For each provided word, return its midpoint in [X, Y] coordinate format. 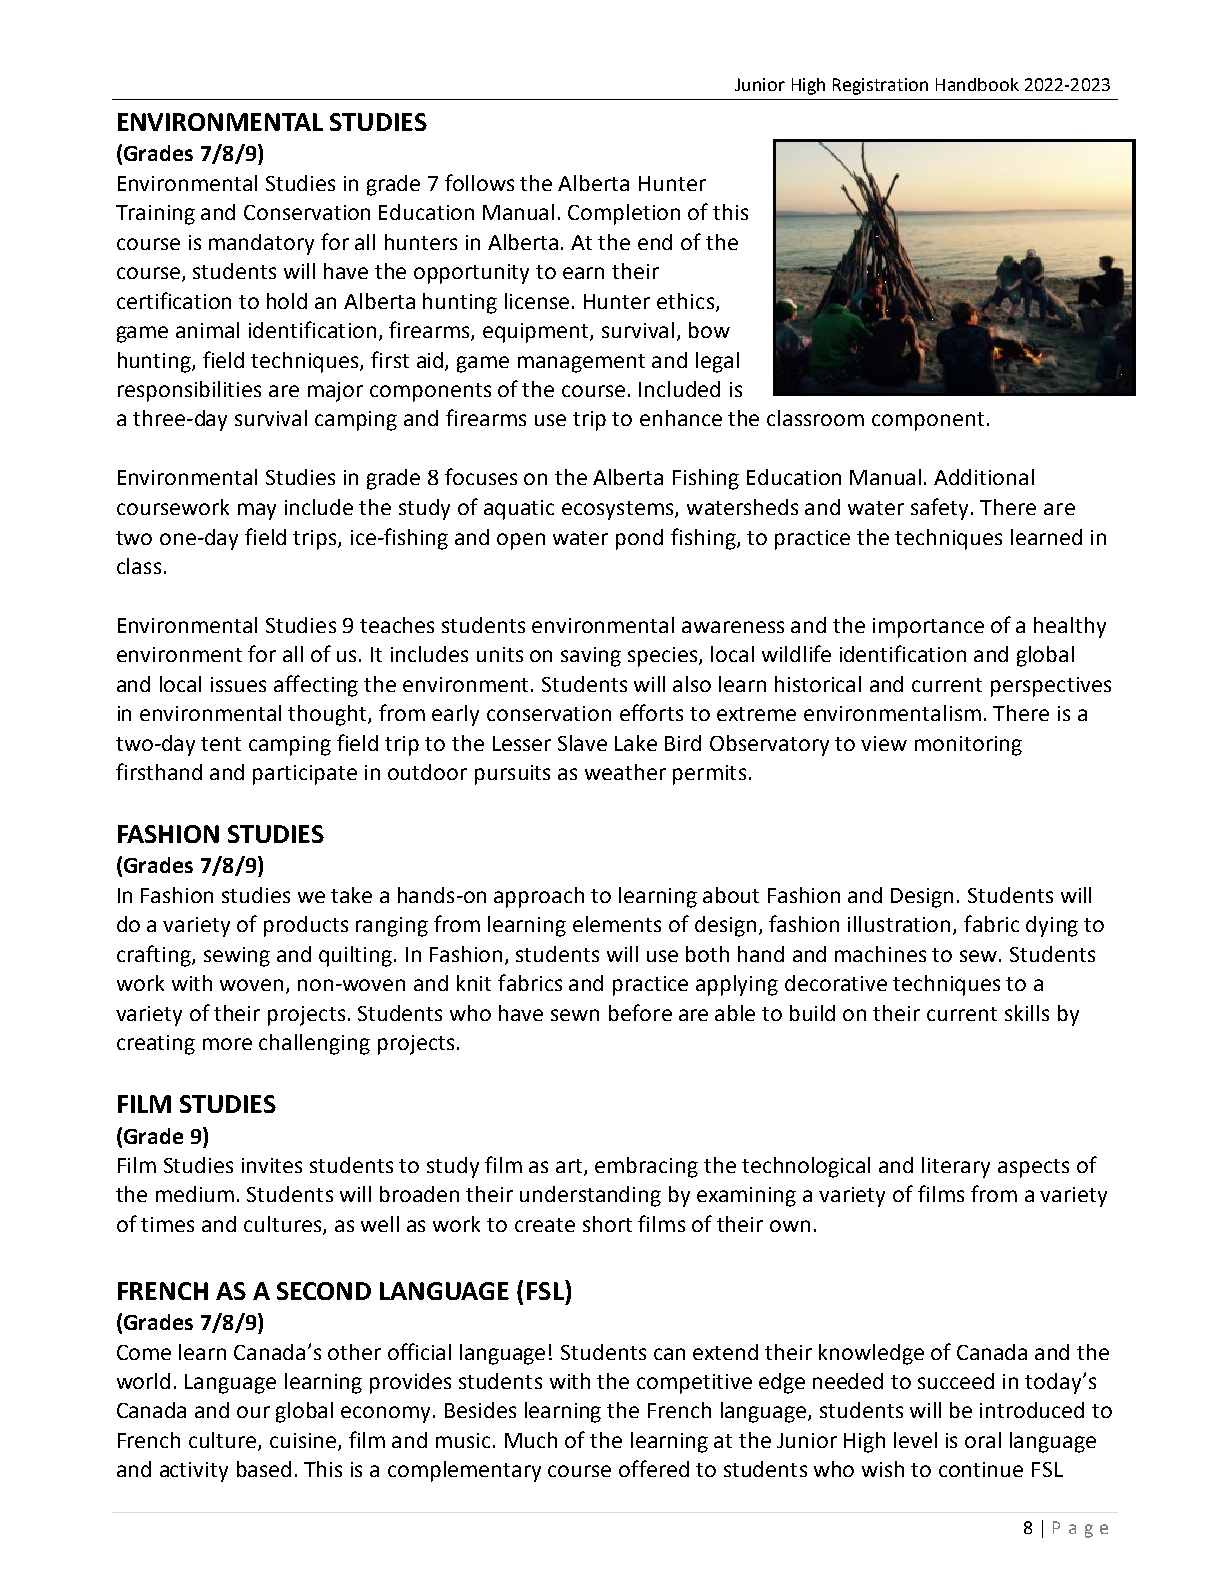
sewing [237, 957]
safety [941, 509]
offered [654, 1468]
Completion [624, 214]
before [640, 1012]
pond [639, 539]
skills [1027, 1013]
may [257, 511]
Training [155, 215]
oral [983, 1440]
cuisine [304, 1442]
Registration [880, 86]
